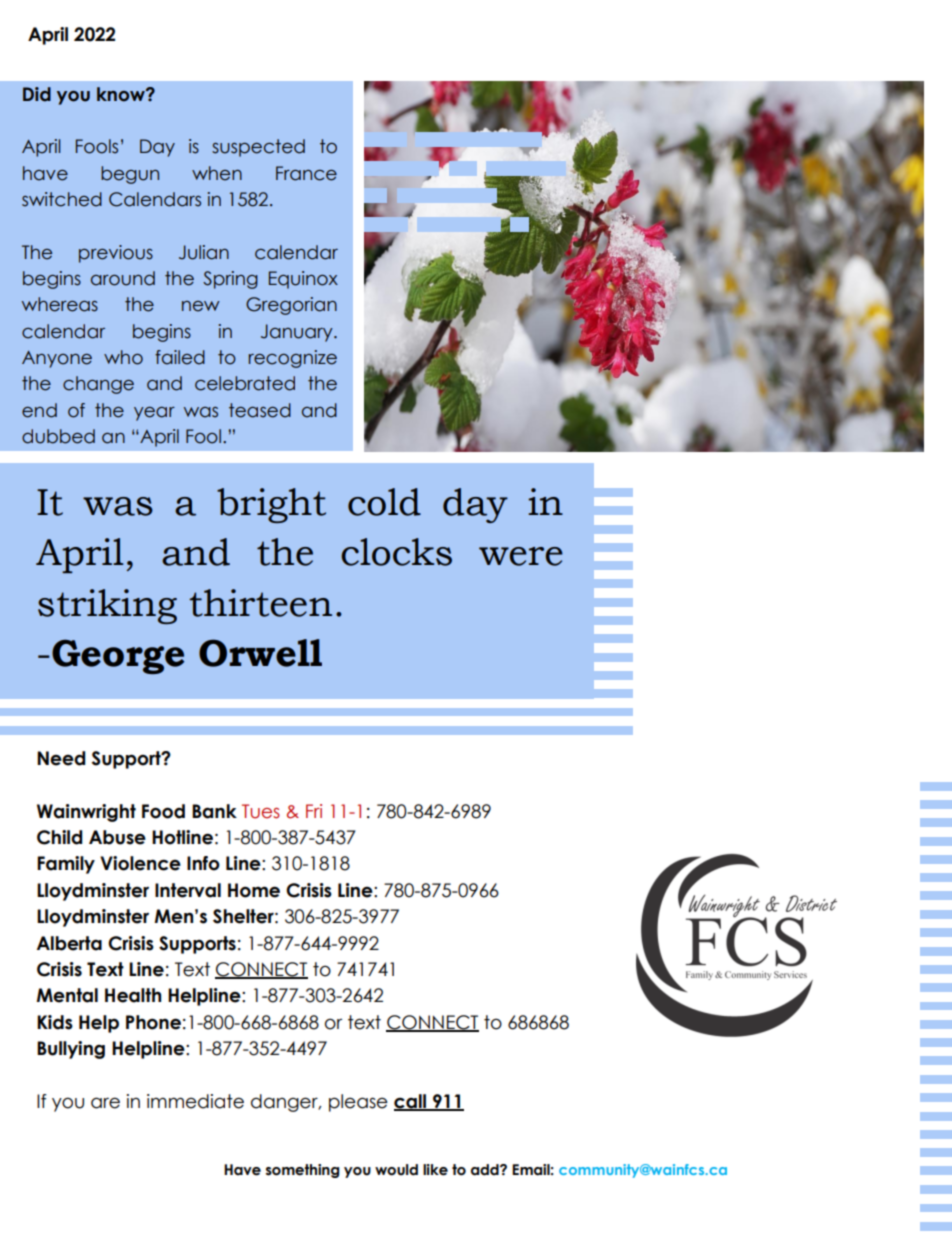  What do you see at coordinates (306, 173) in the screenshot?
I see `France` at bounding box center [306, 173].
